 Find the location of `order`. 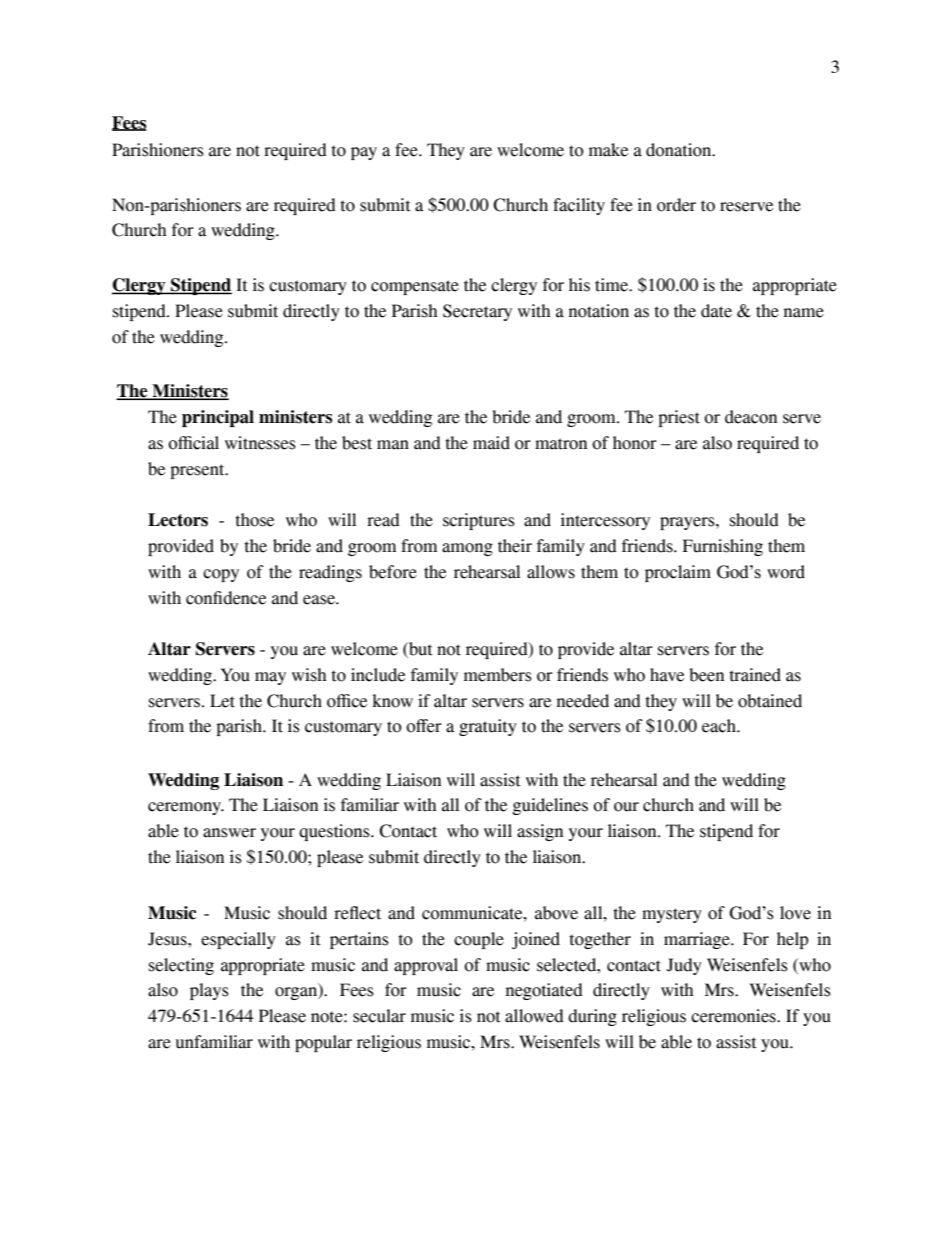

order is located at coordinates (676, 205).
